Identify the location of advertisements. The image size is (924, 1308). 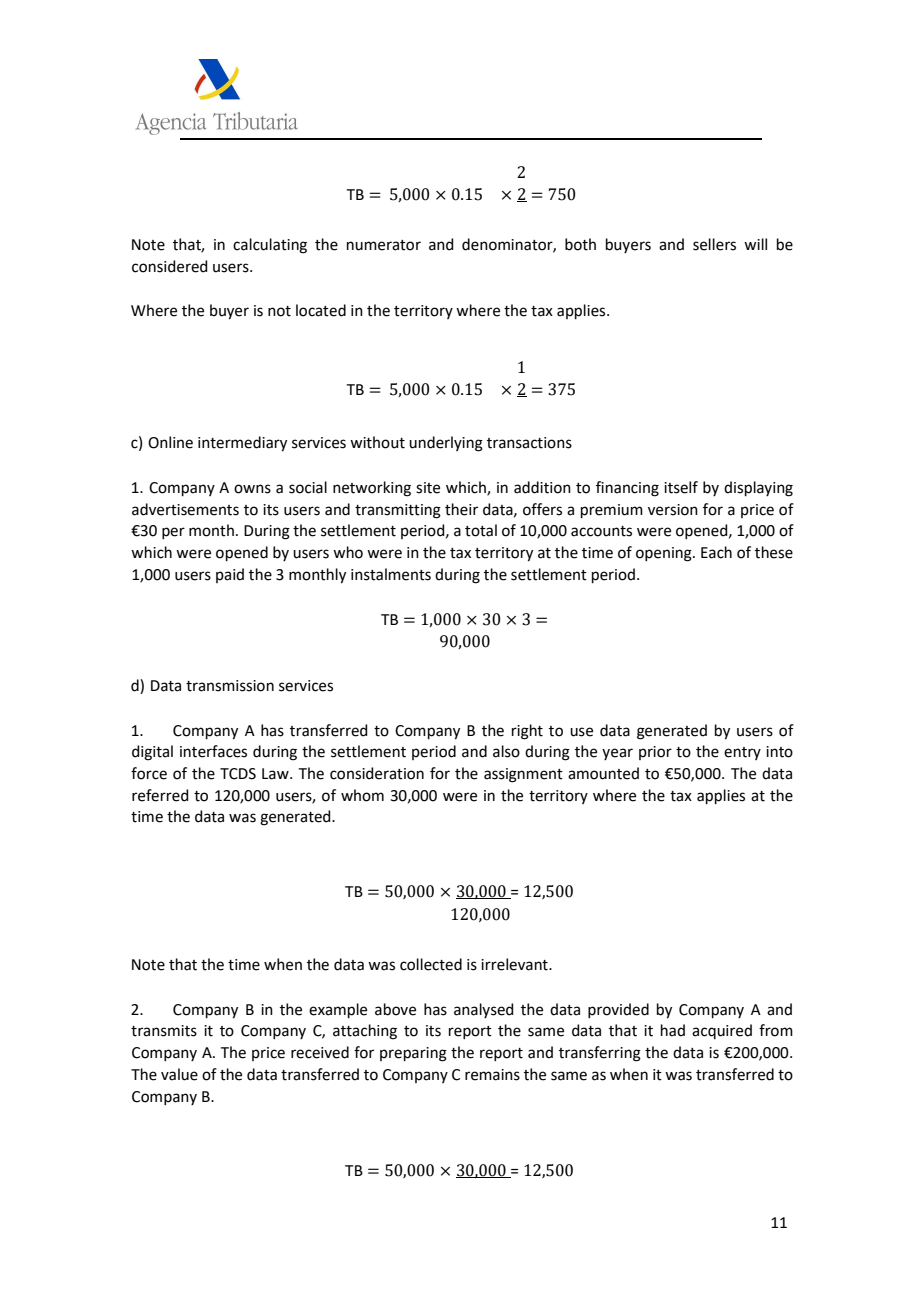
(185, 509).
